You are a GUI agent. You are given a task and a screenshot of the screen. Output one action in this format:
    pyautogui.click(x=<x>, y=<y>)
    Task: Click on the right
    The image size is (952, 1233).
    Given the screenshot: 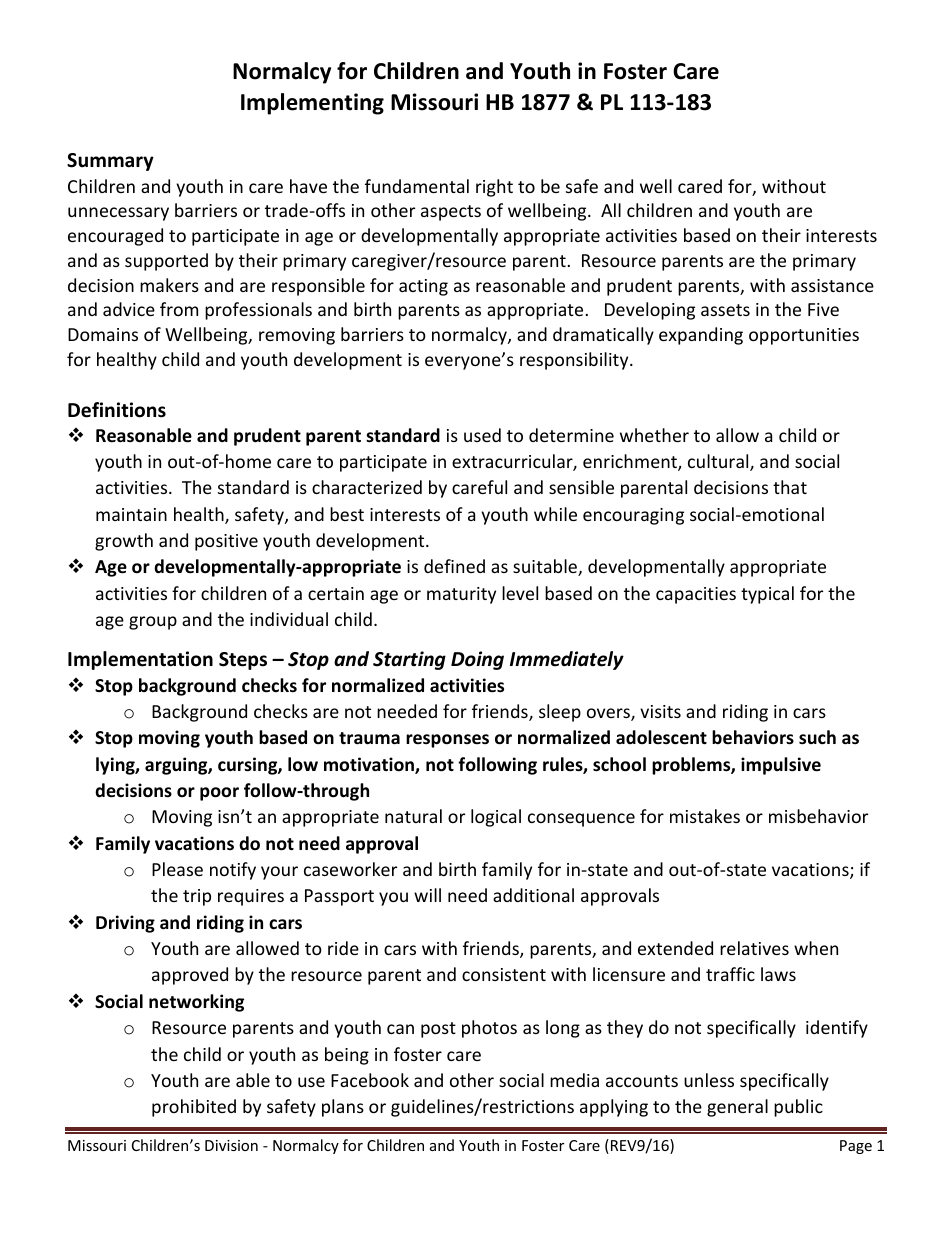 What is the action you would take?
    pyautogui.click(x=494, y=188)
